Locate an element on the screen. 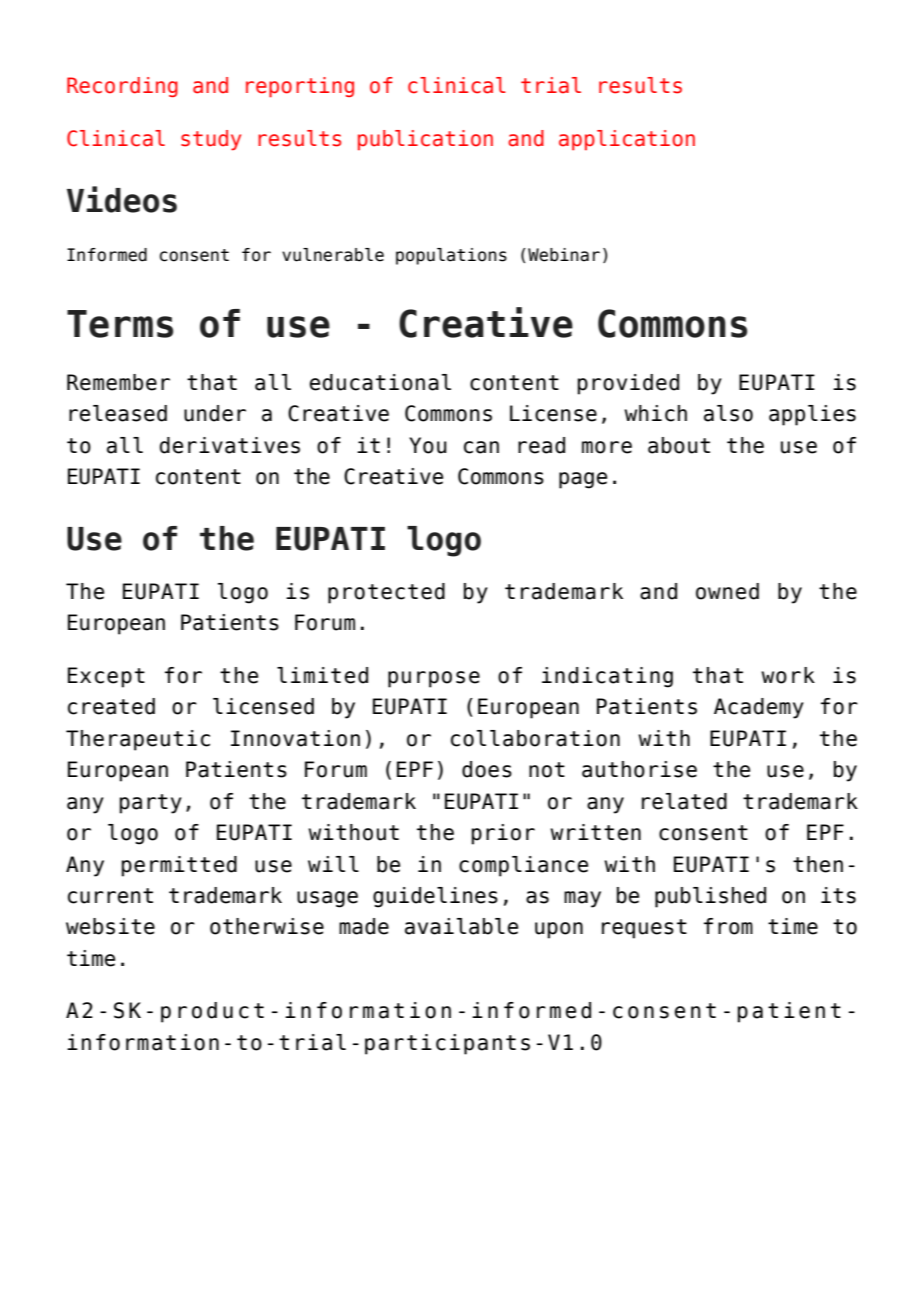 This screenshot has height=1308, width=924. study is located at coordinates (211, 140).
